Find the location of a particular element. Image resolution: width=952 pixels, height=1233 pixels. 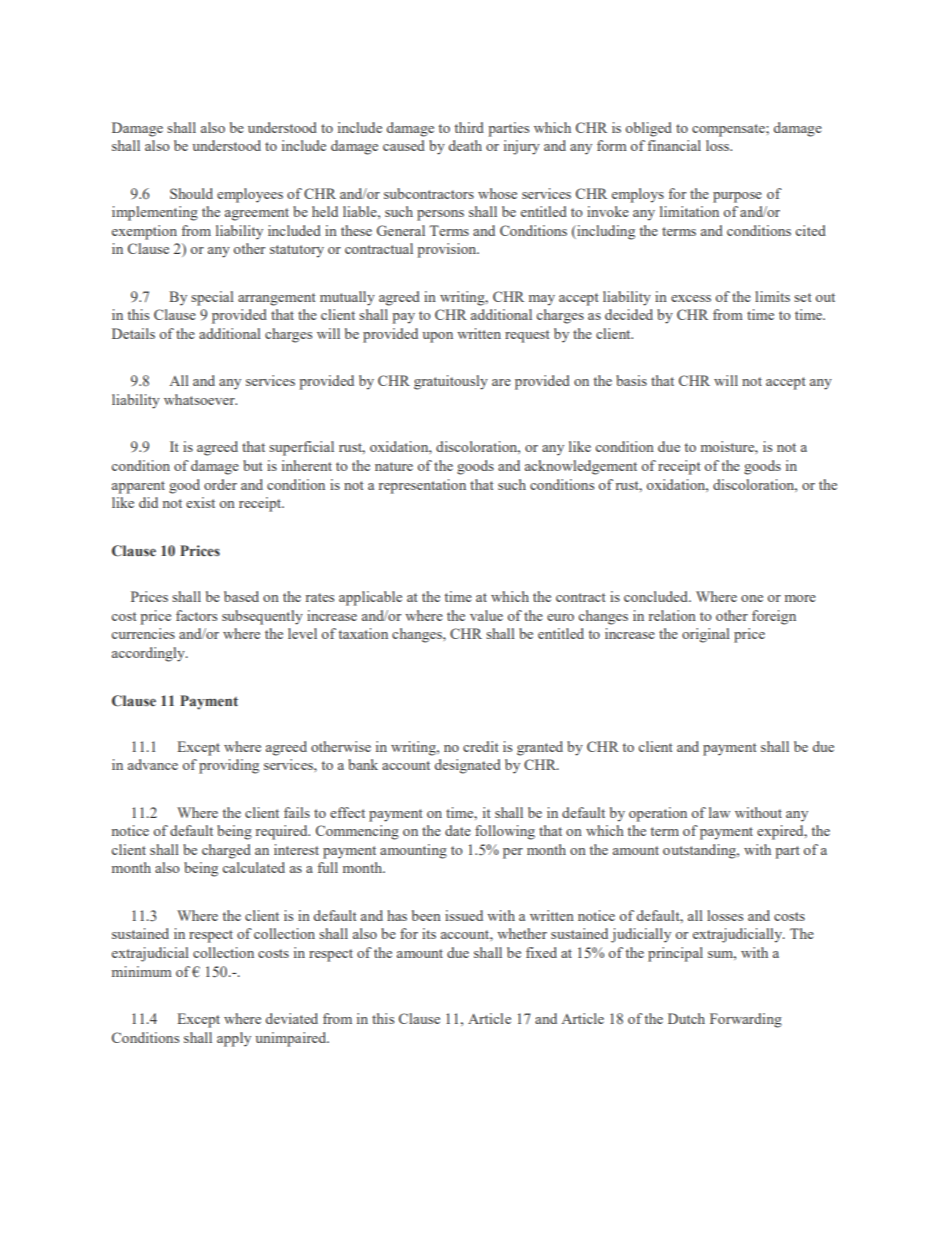

one is located at coordinates (752, 598).
